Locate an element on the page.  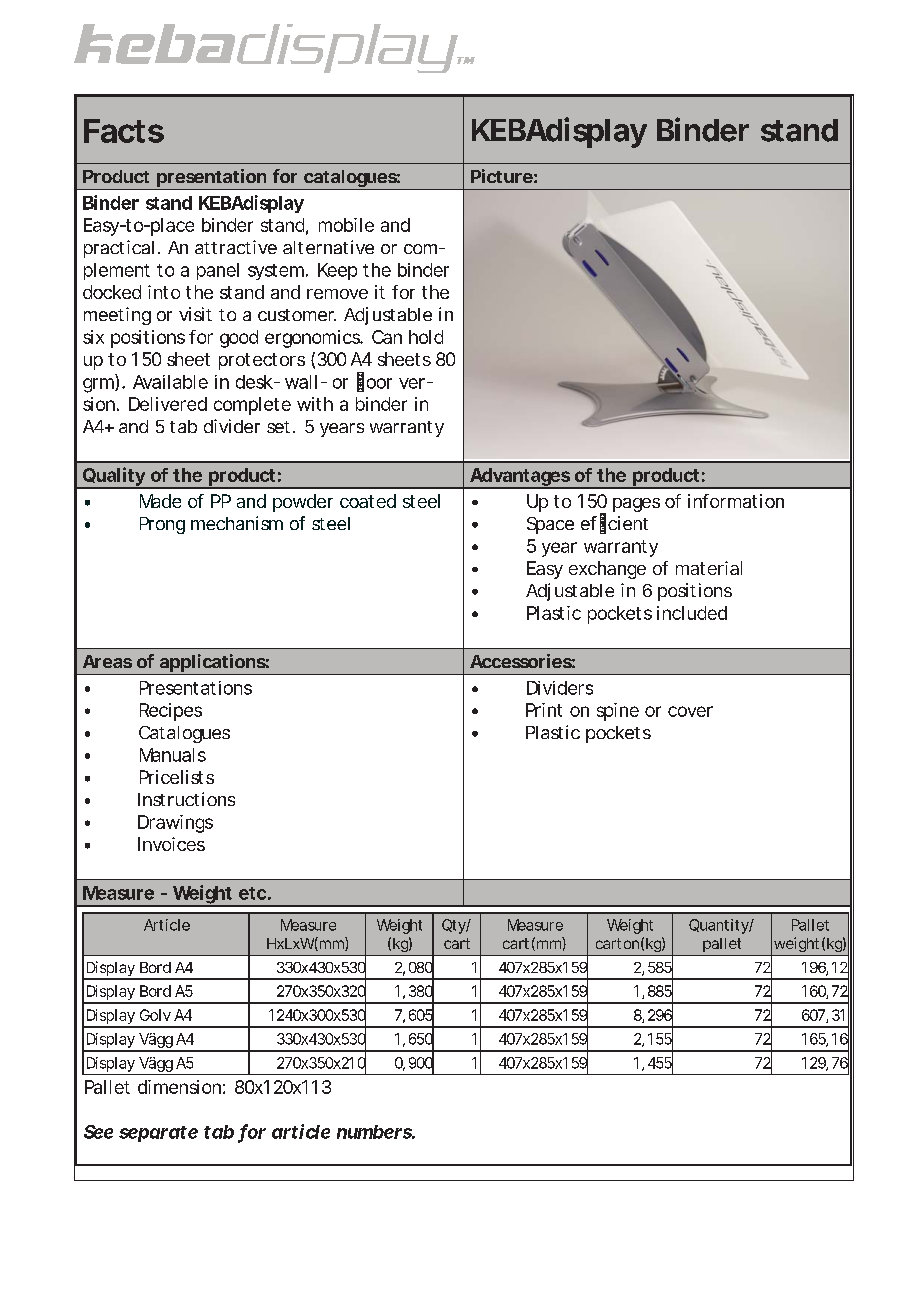
included is located at coordinates (692, 613).
